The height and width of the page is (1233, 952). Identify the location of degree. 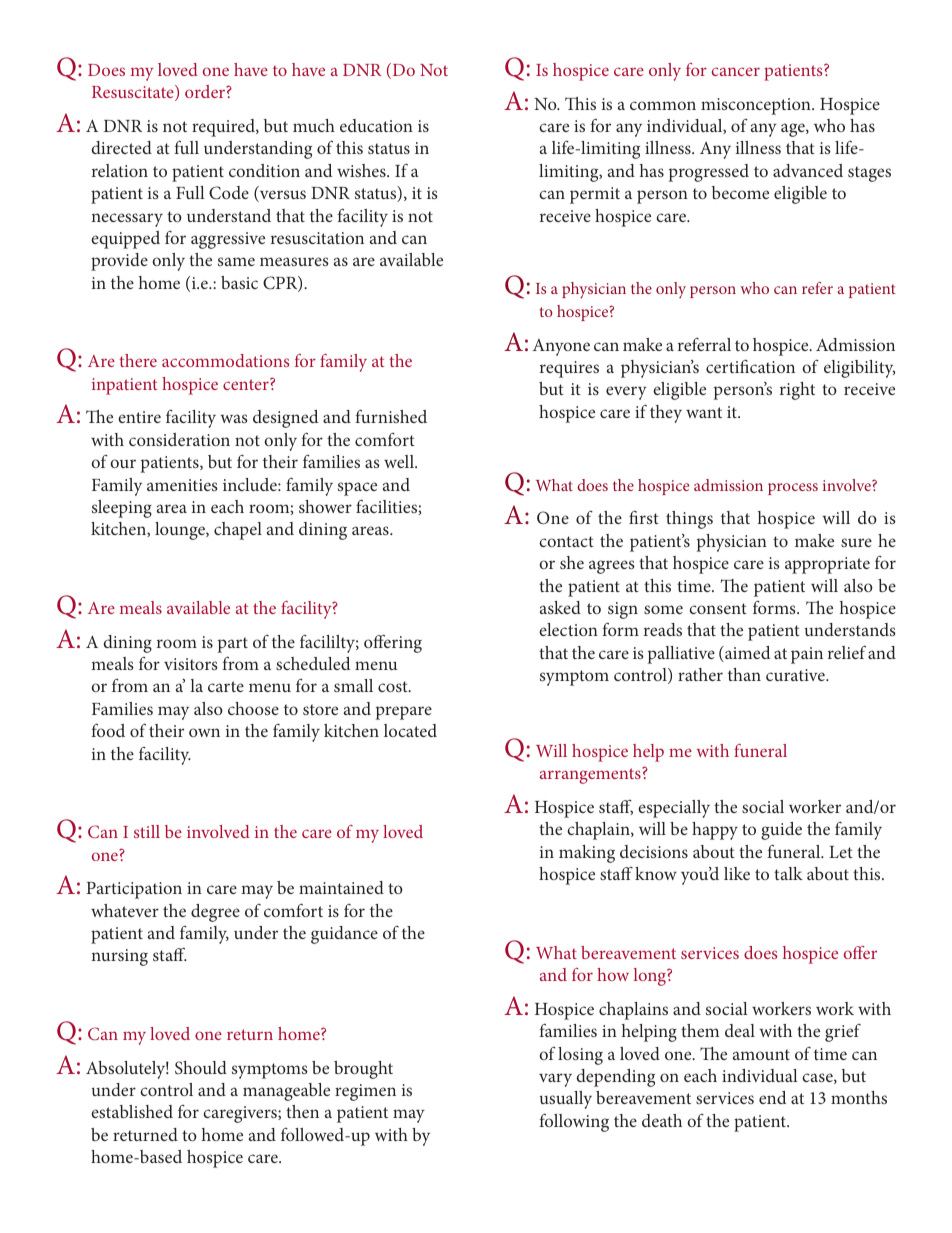
(215, 913).
